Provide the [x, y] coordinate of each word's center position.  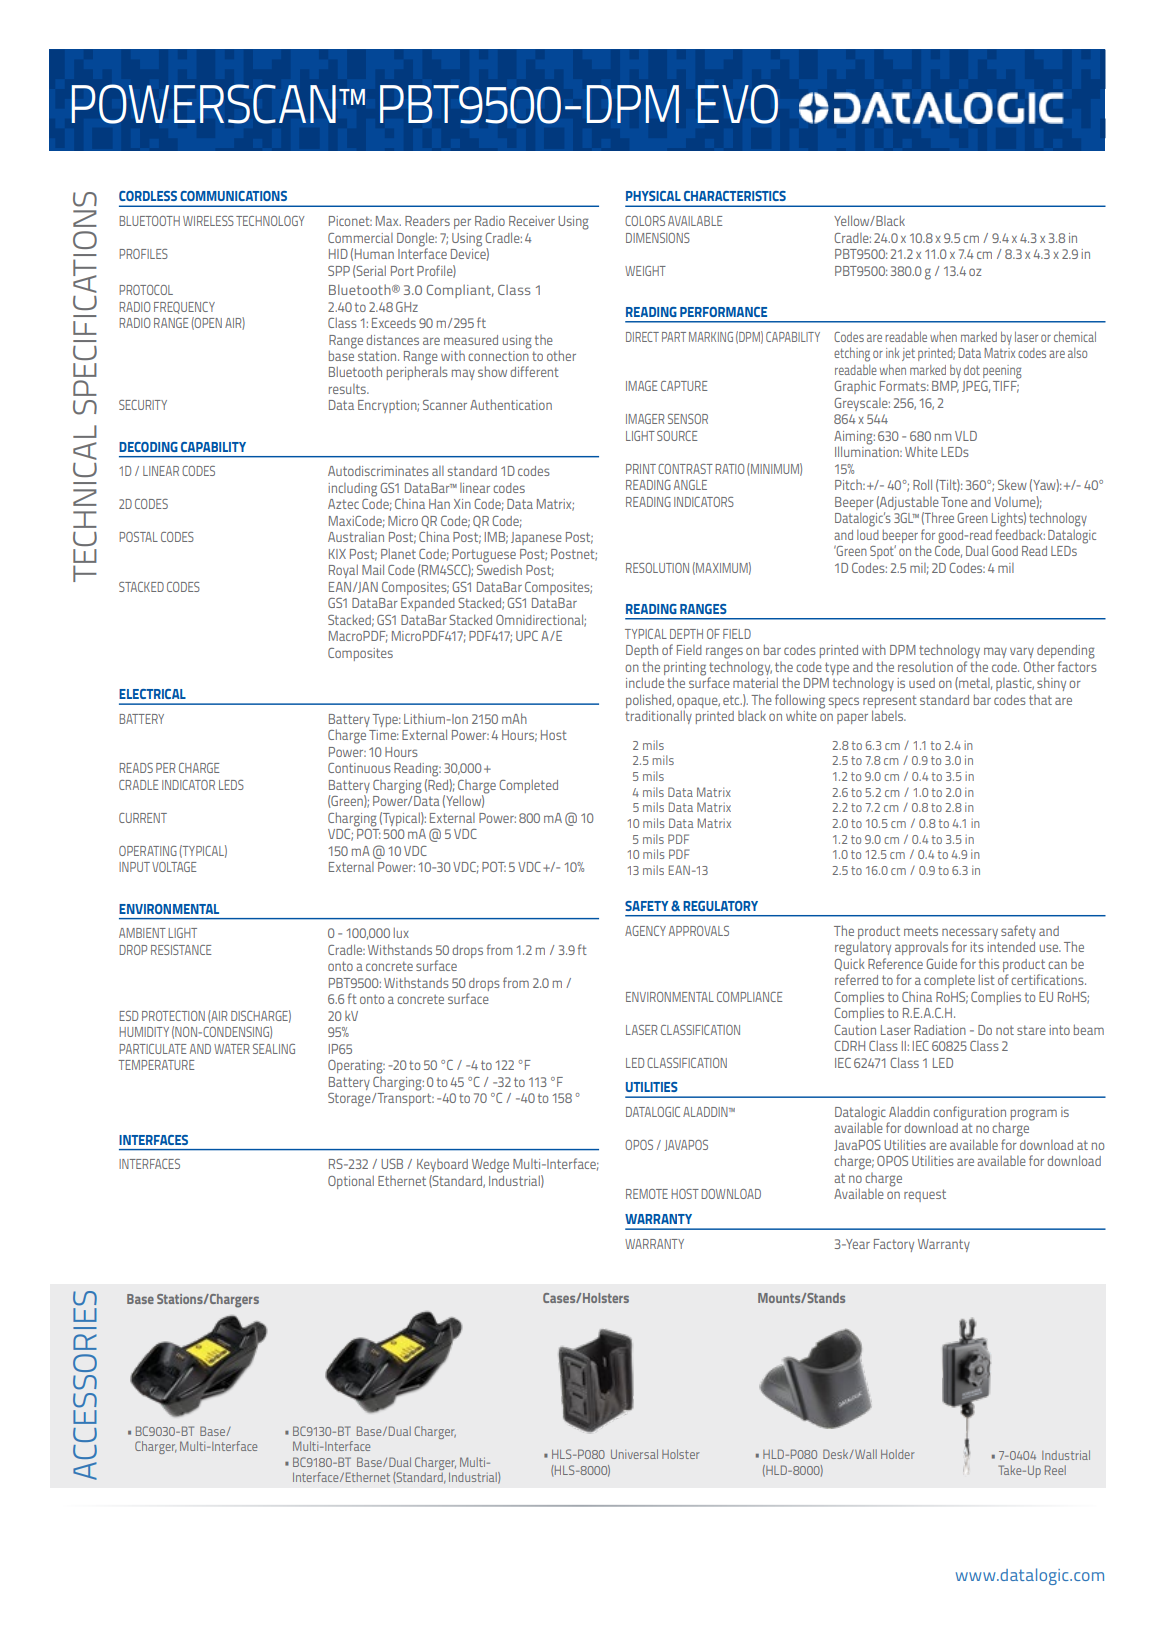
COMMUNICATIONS [233, 196]
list [987, 980]
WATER [231, 1049]
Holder [898, 1454]
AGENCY [645, 931]
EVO [737, 104]
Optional [351, 1182]
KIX [337, 554]
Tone [954, 502]
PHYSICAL [653, 196]
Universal [634, 1454]
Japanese [536, 538]
